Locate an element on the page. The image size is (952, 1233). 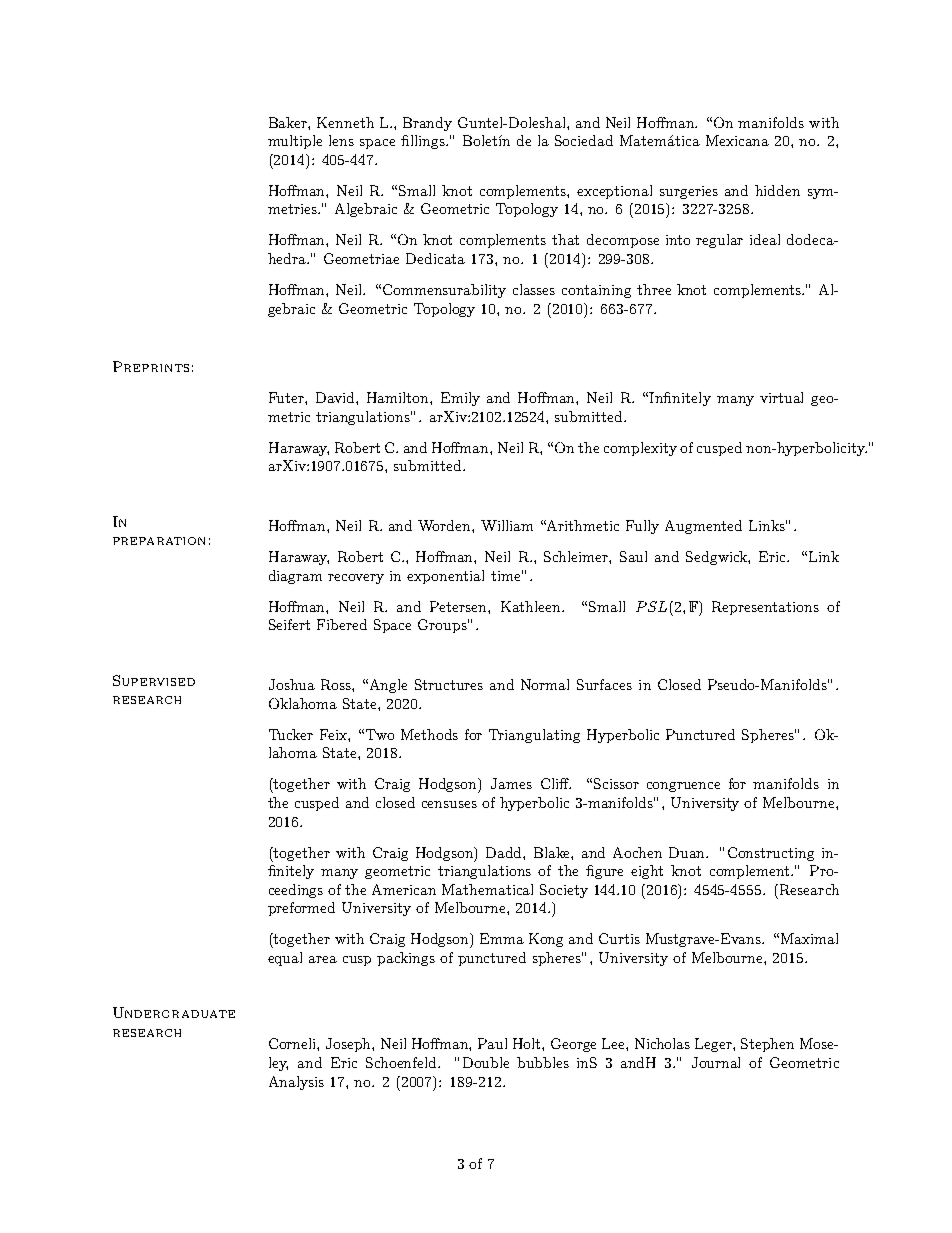
Dedicata is located at coordinates (435, 258).
